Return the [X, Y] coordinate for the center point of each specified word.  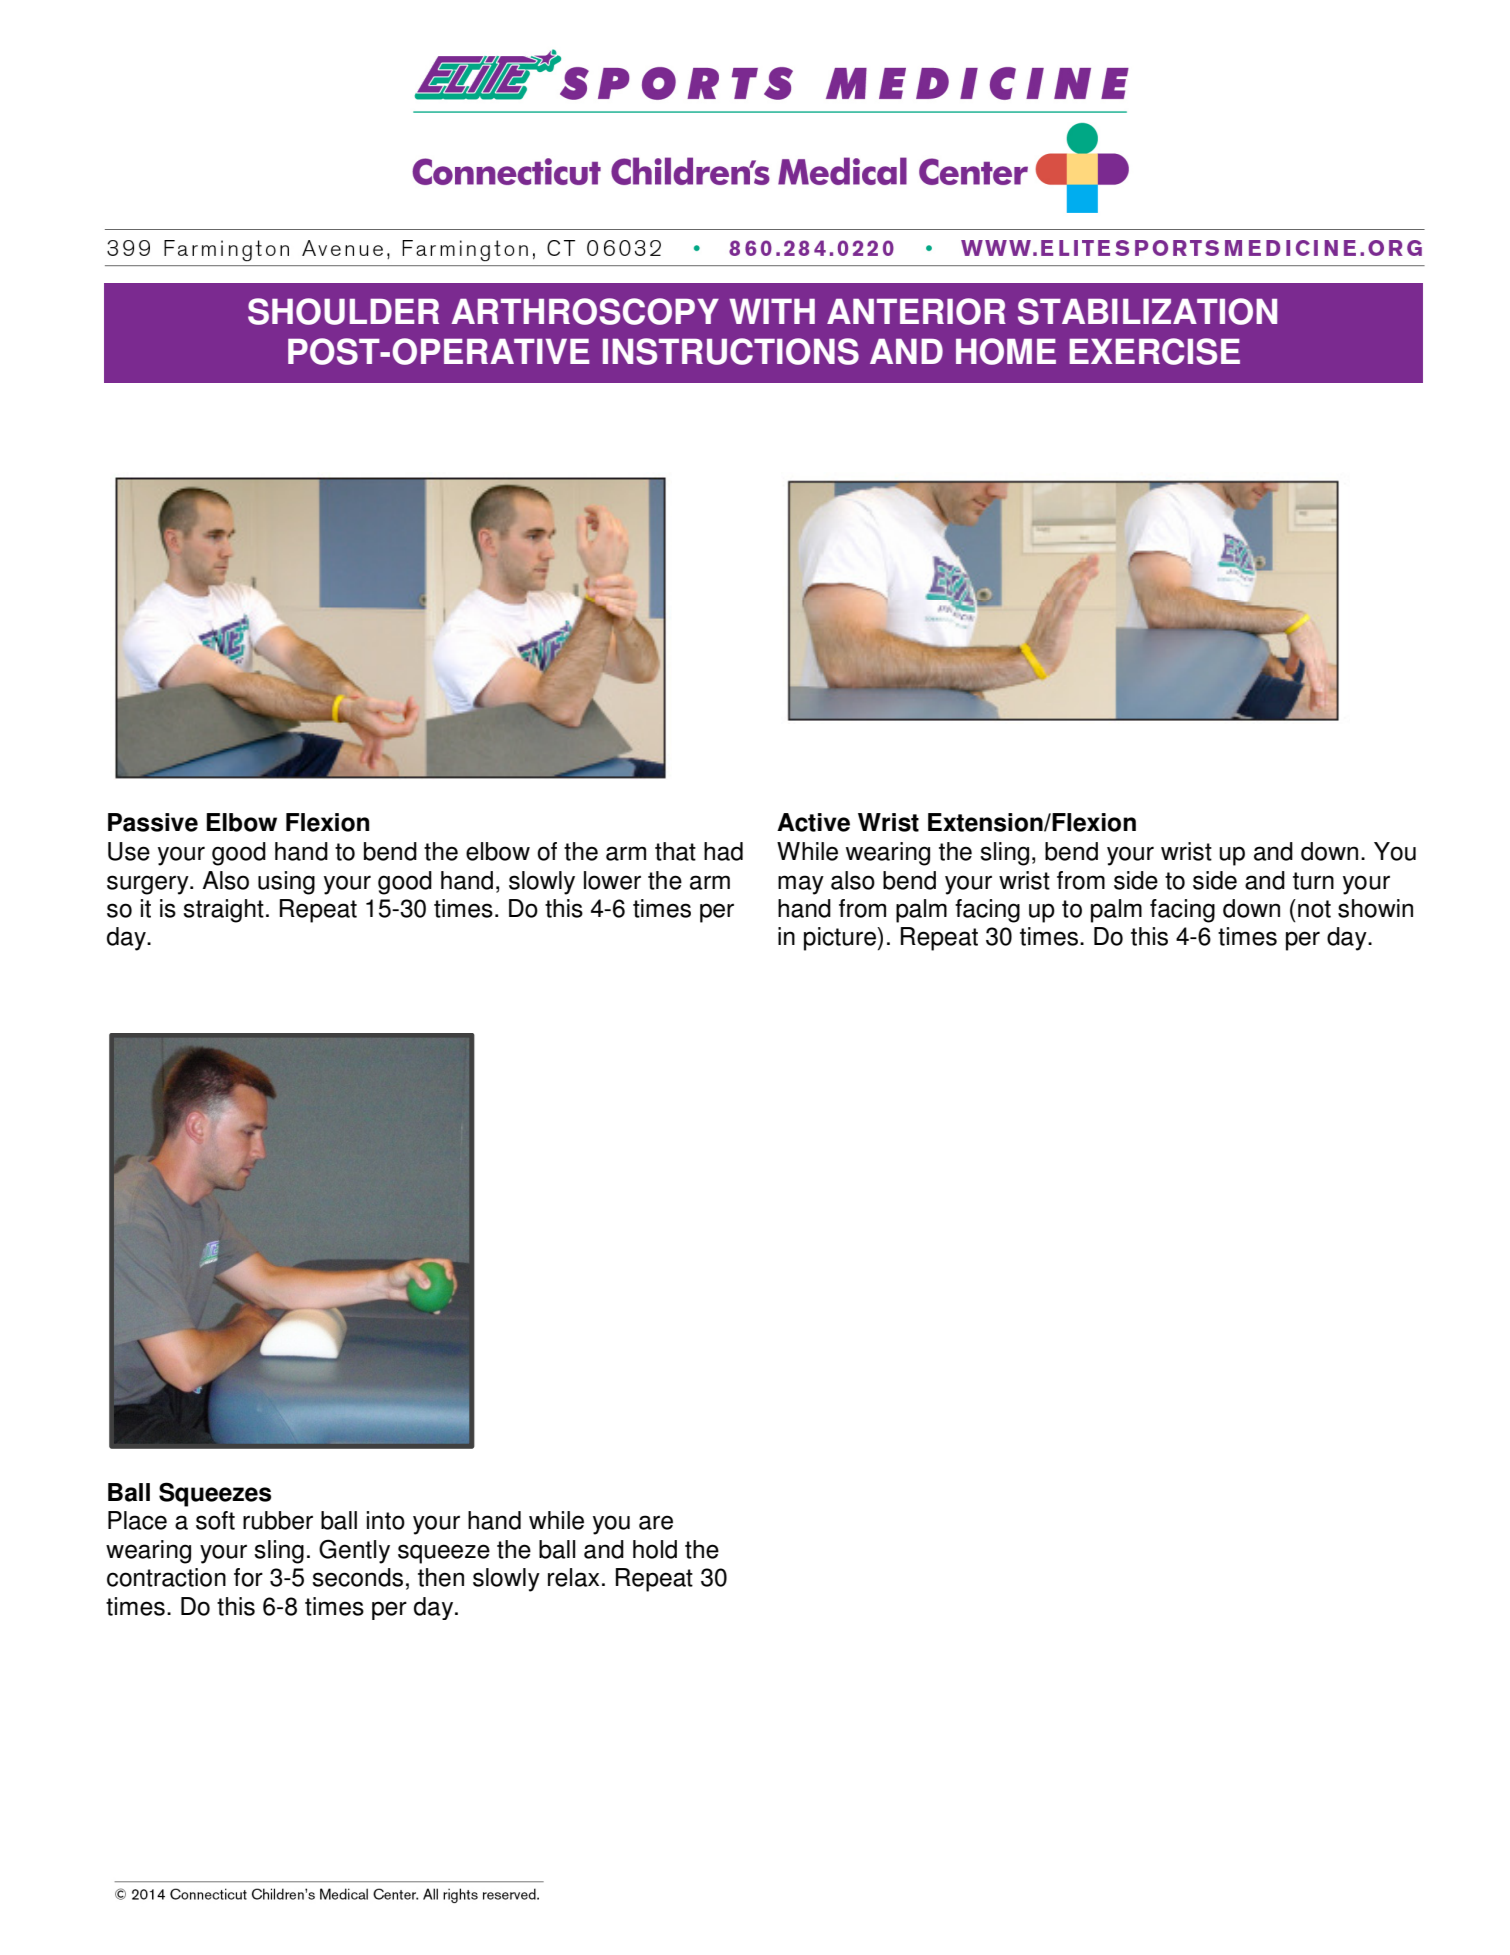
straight [223, 911]
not [1314, 909]
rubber [278, 1520]
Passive [153, 822]
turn [1313, 881]
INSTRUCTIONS [731, 351]
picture [841, 939]
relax [573, 1577]
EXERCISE [1154, 351]
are [656, 1522]
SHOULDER [343, 311]
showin [1375, 908]
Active [813, 822]
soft [215, 1520]
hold [655, 1549]
